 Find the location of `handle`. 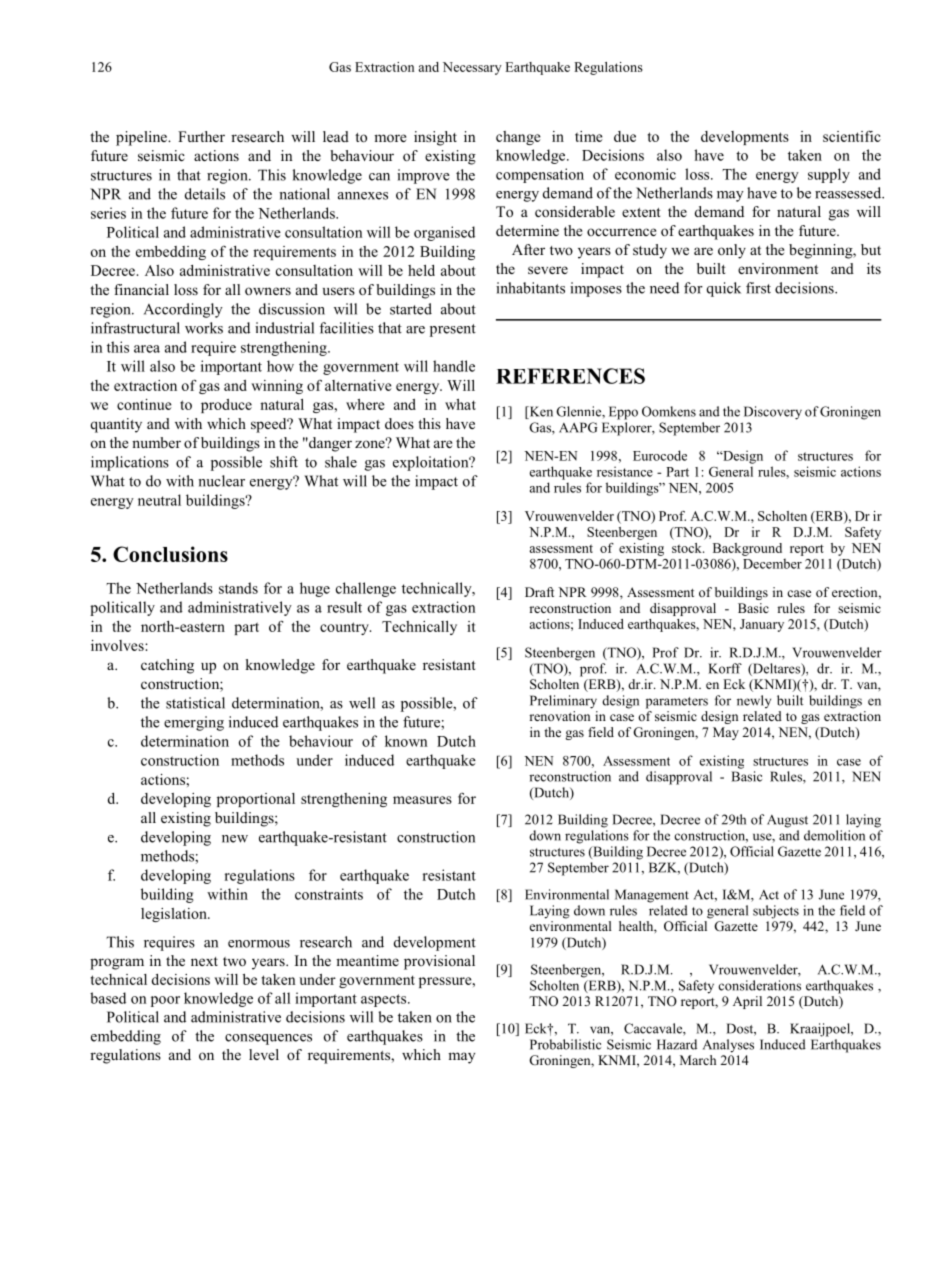

handle is located at coordinates (454, 366).
